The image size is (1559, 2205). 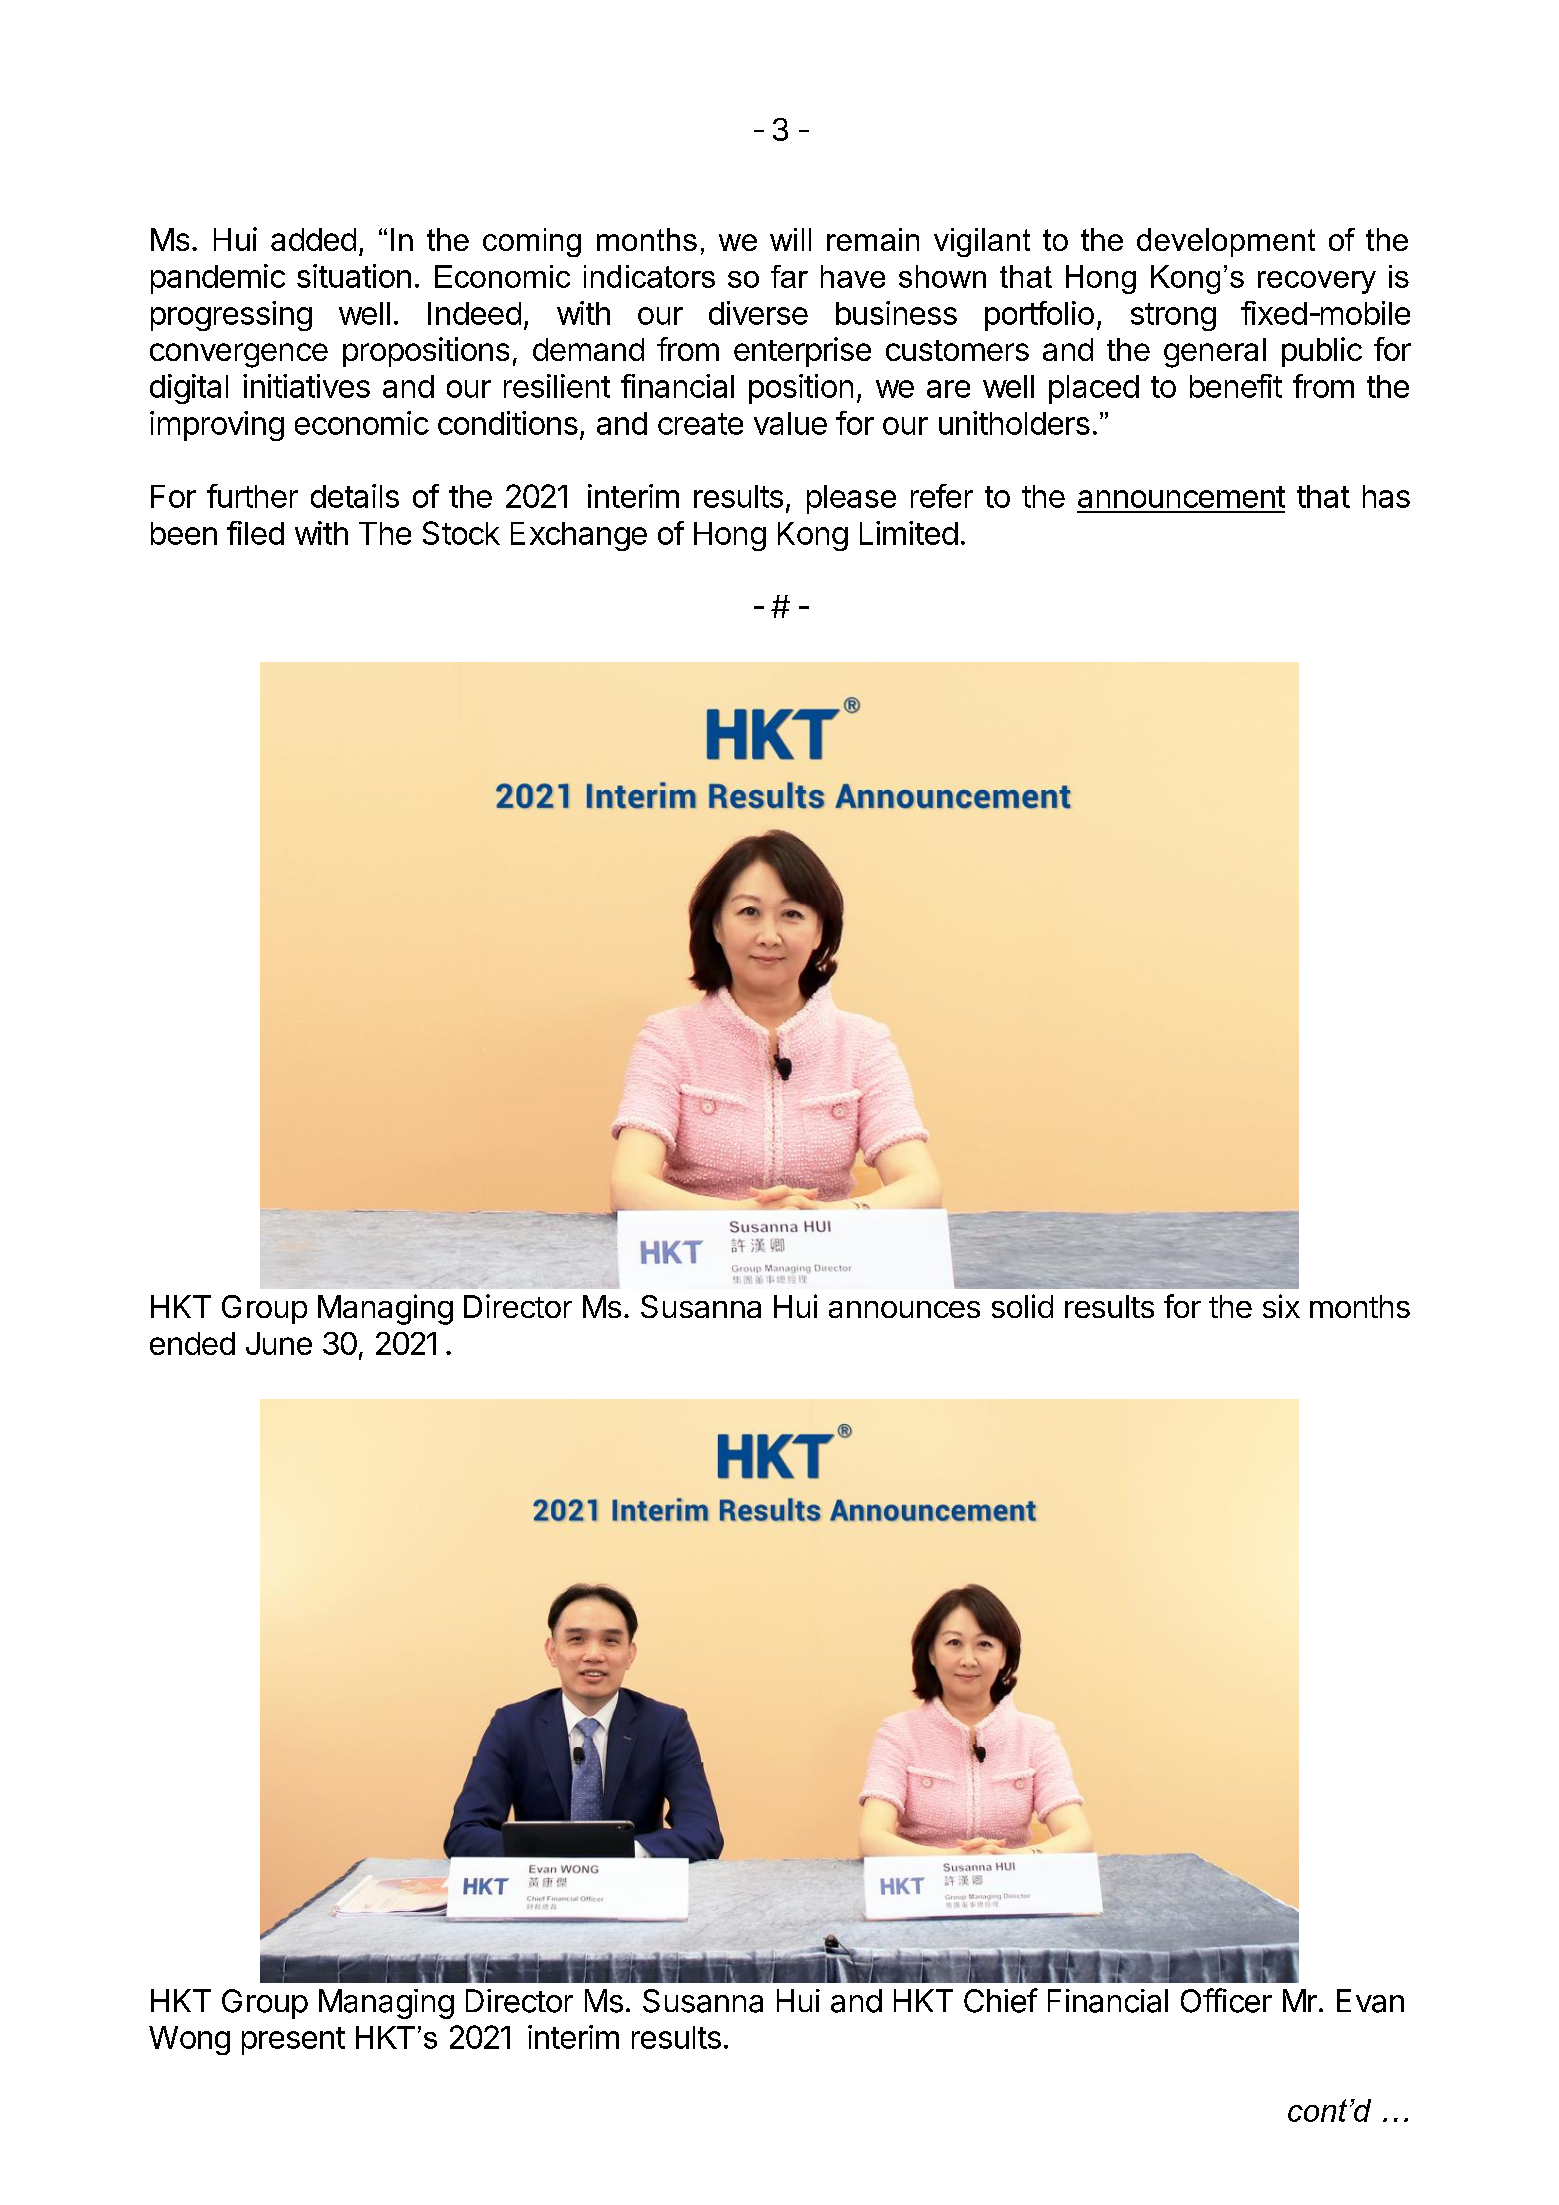 What do you see at coordinates (1226, 242) in the screenshot?
I see `development` at bounding box center [1226, 242].
